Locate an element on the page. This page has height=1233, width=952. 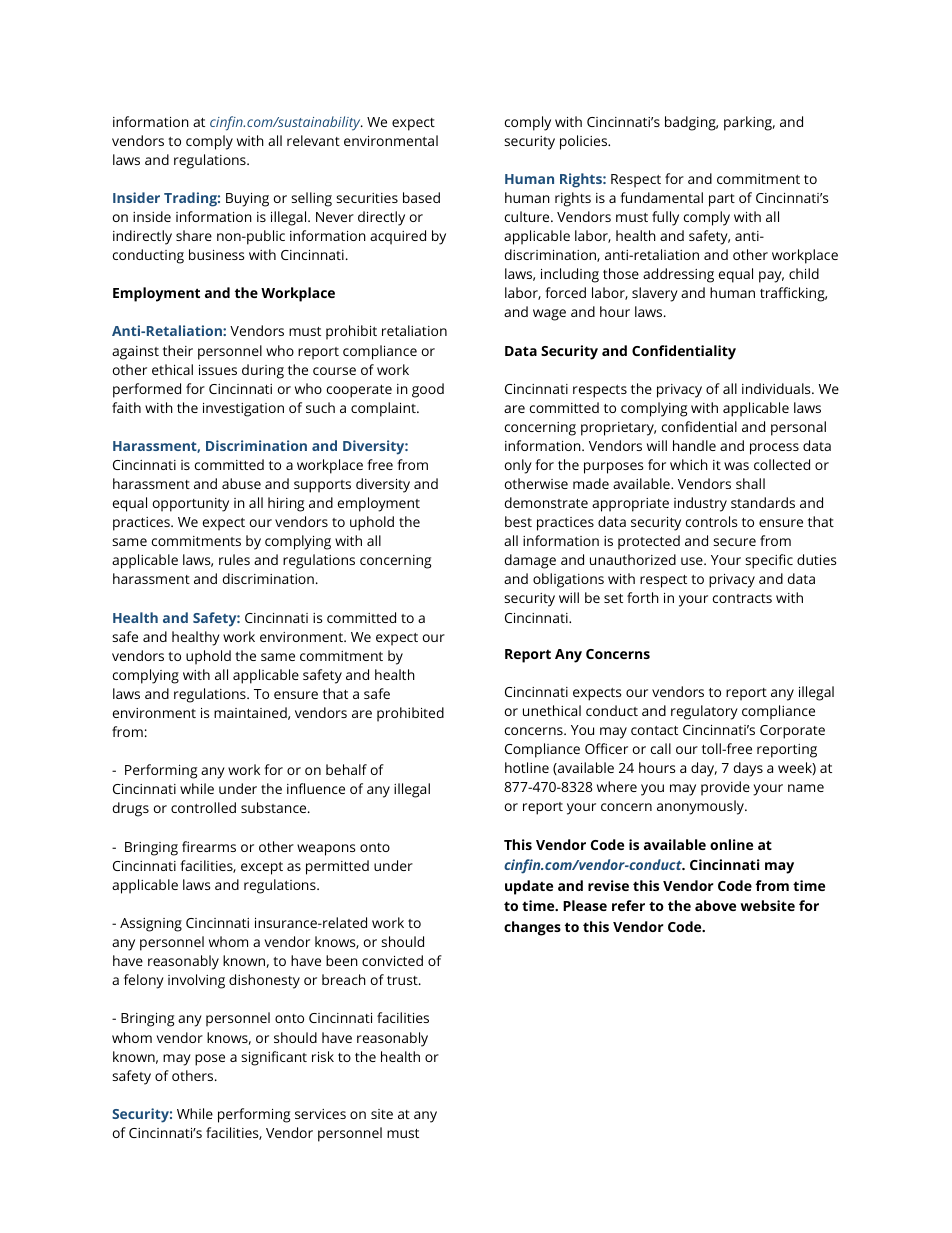
damage is located at coordinates (530, 561).
